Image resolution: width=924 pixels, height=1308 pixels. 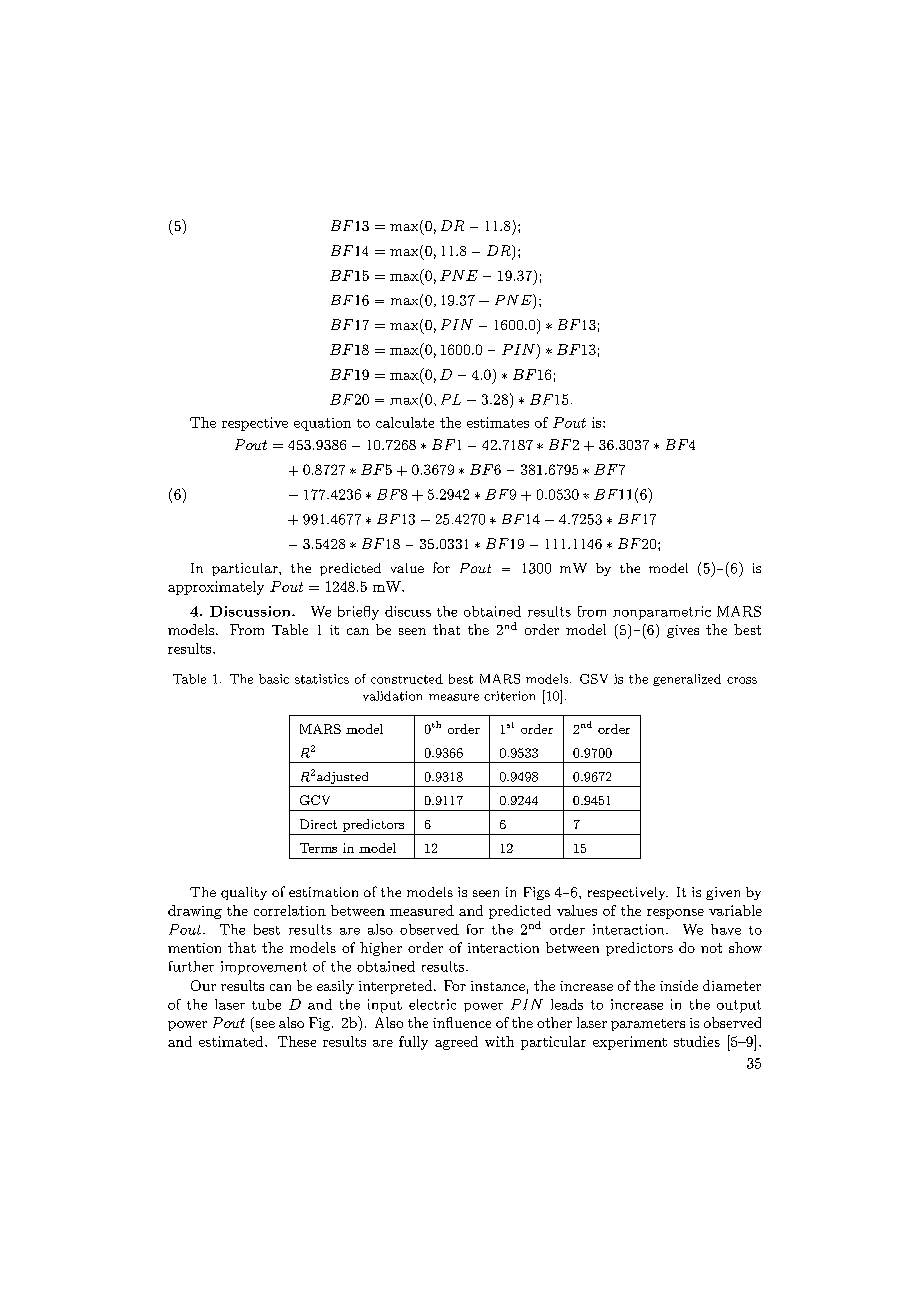 What do you see at coordinates (405, 422) in the image?
I see `calculate` at bounding box center [405, 422].
